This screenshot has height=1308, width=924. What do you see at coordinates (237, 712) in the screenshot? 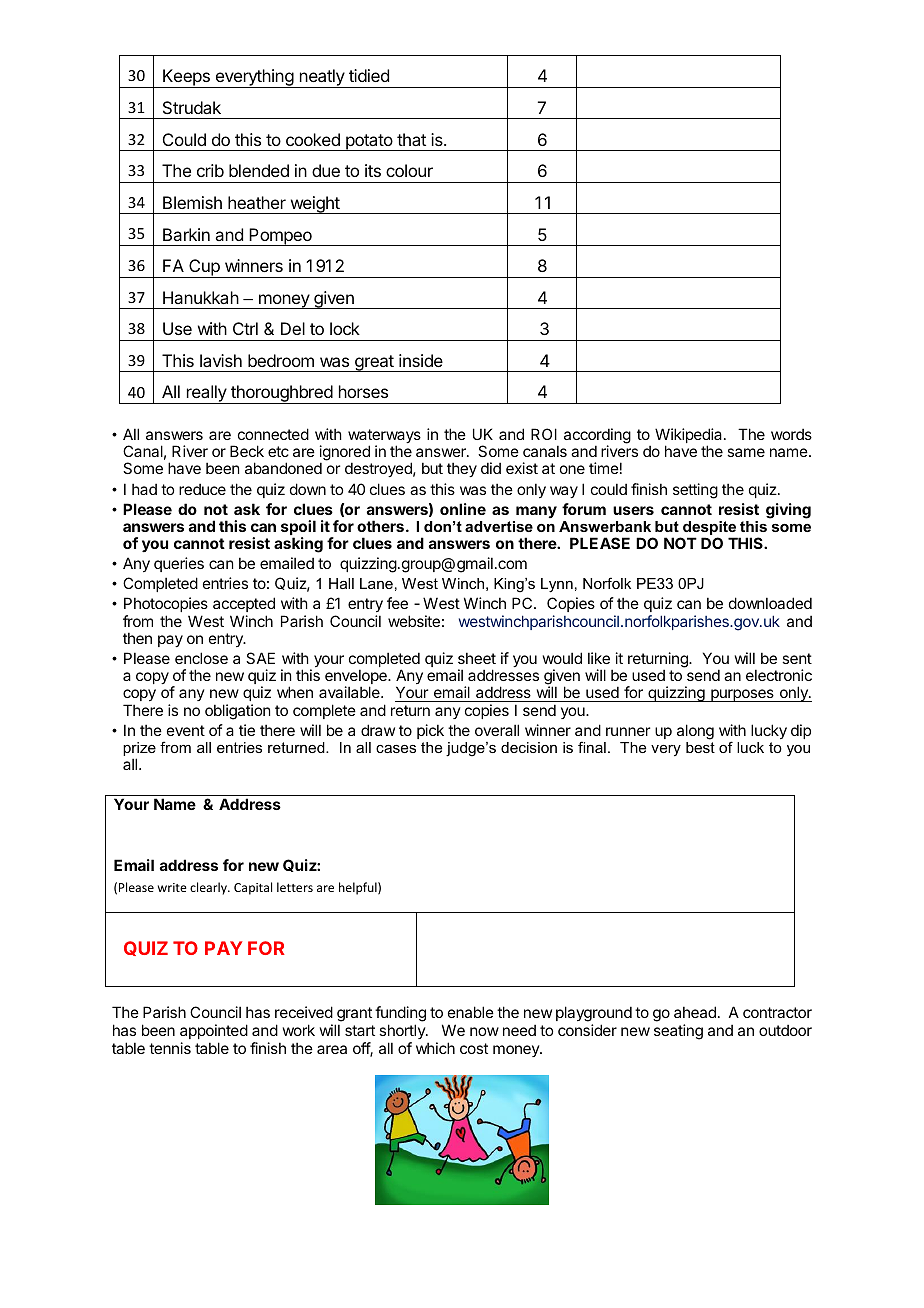
I see `obligation` at bounding box center [237, 712].
